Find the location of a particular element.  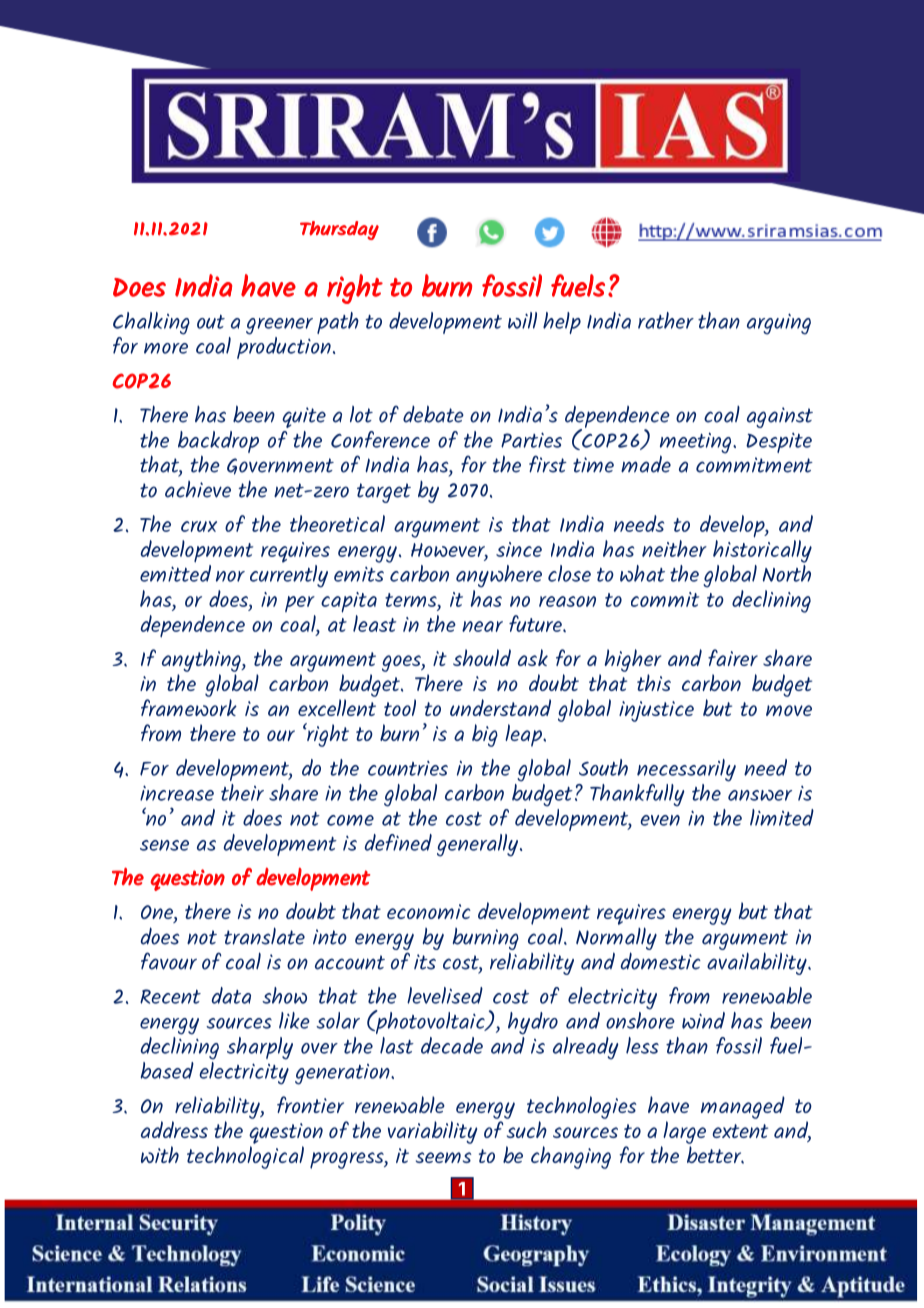

greener is located at coordinates (279, 326).
